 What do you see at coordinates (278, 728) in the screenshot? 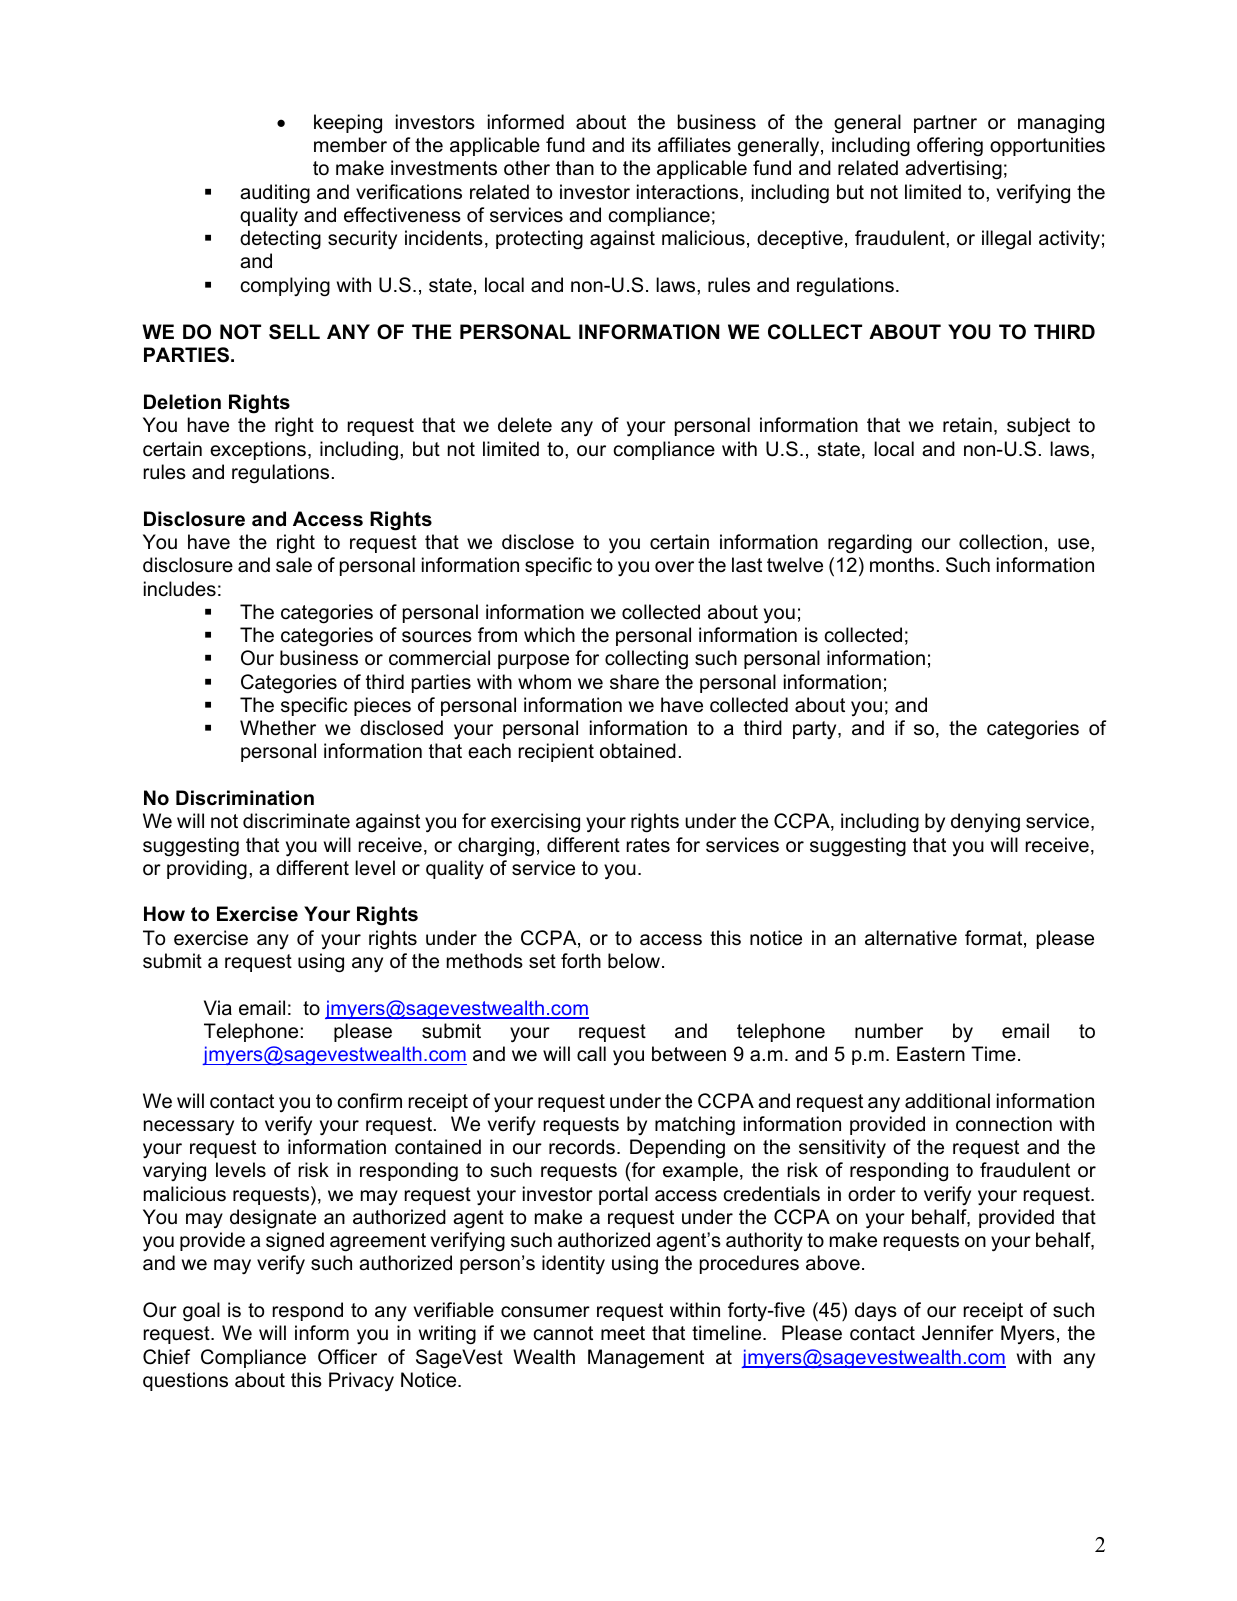
I see `Whether` at bounding box center [278, 728].
